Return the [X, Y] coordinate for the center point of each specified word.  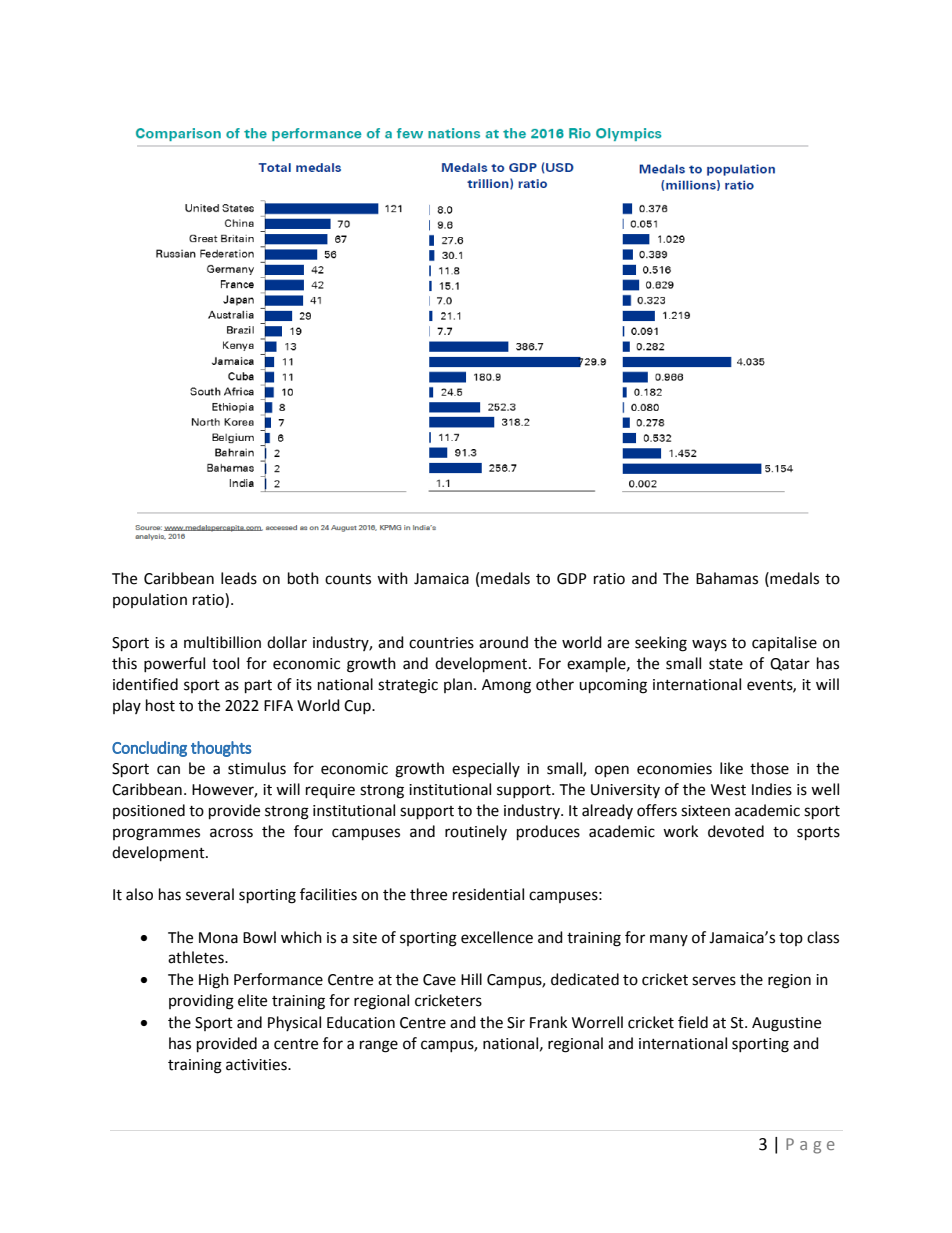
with [392, 578]
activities [257, 1065]
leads [239, 578]
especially [486, 769]
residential [488, 894]
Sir [516, 1023]
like [731, 768]
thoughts [221, 749]
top [791, 939]
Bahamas [727, 578]
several [210, 894]
